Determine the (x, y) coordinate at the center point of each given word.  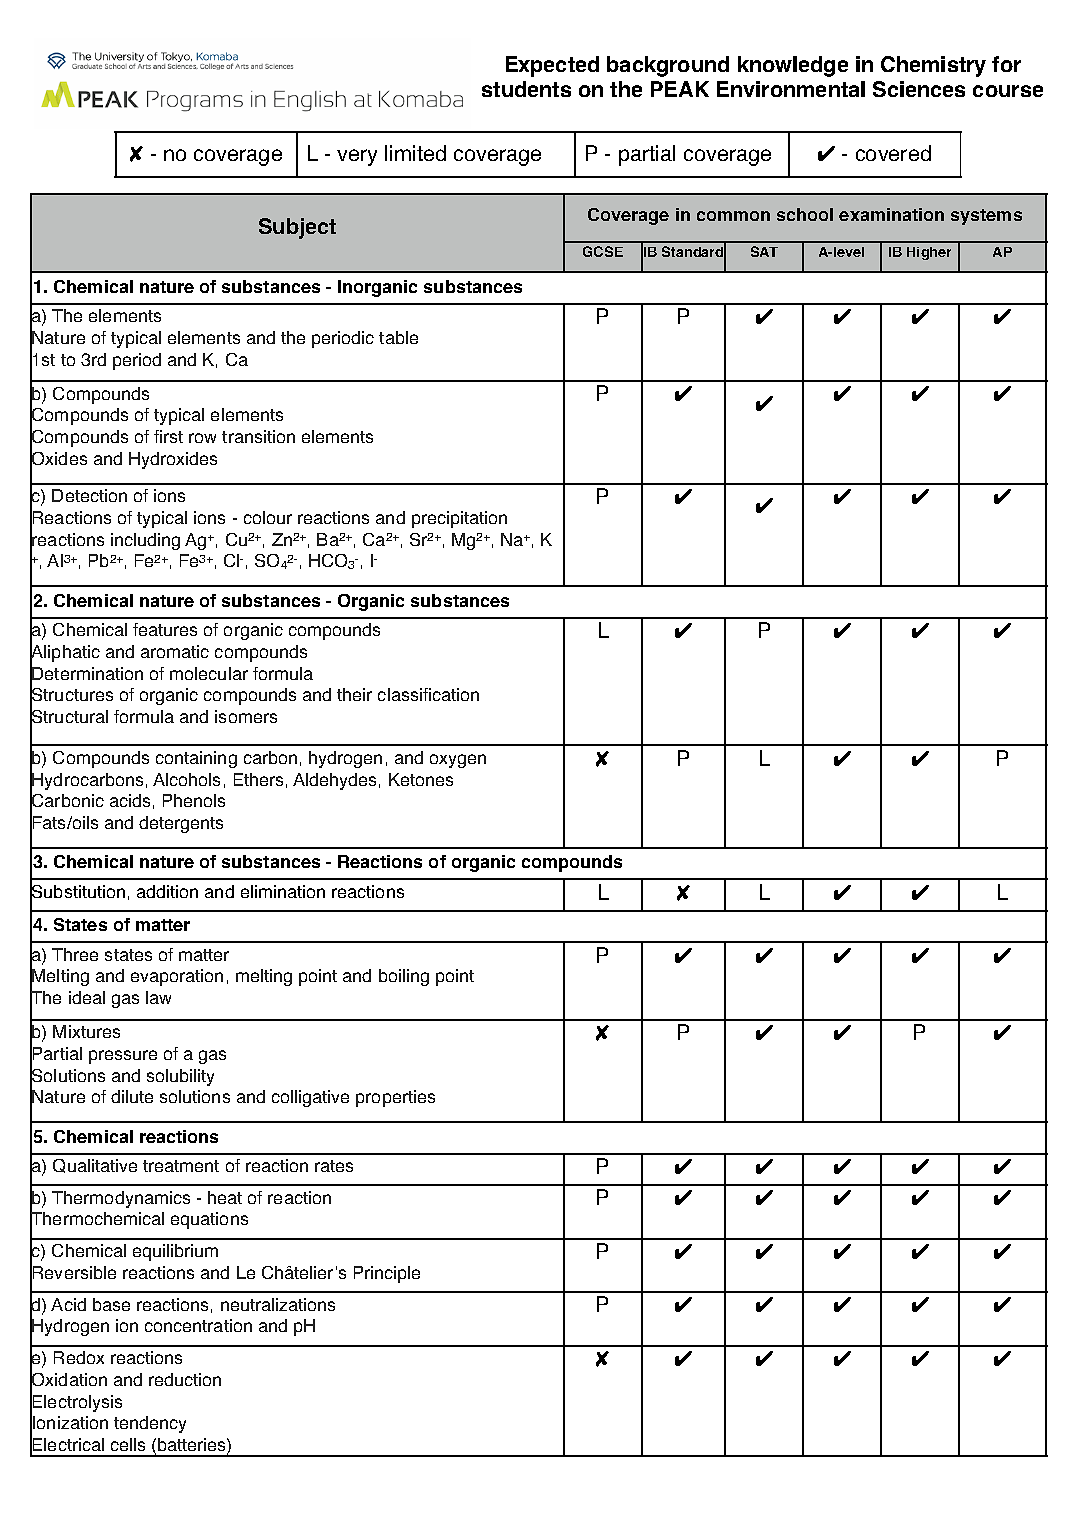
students (526, 89)
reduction (185, 1379)
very (357, 157)
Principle (387, 1274)
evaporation (177, 977)
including (145, 541)
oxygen (458, 761)
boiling (404, 977)
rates (334, 1166)
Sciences (919, 89)
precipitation (459, 519)
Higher (929, 253)
